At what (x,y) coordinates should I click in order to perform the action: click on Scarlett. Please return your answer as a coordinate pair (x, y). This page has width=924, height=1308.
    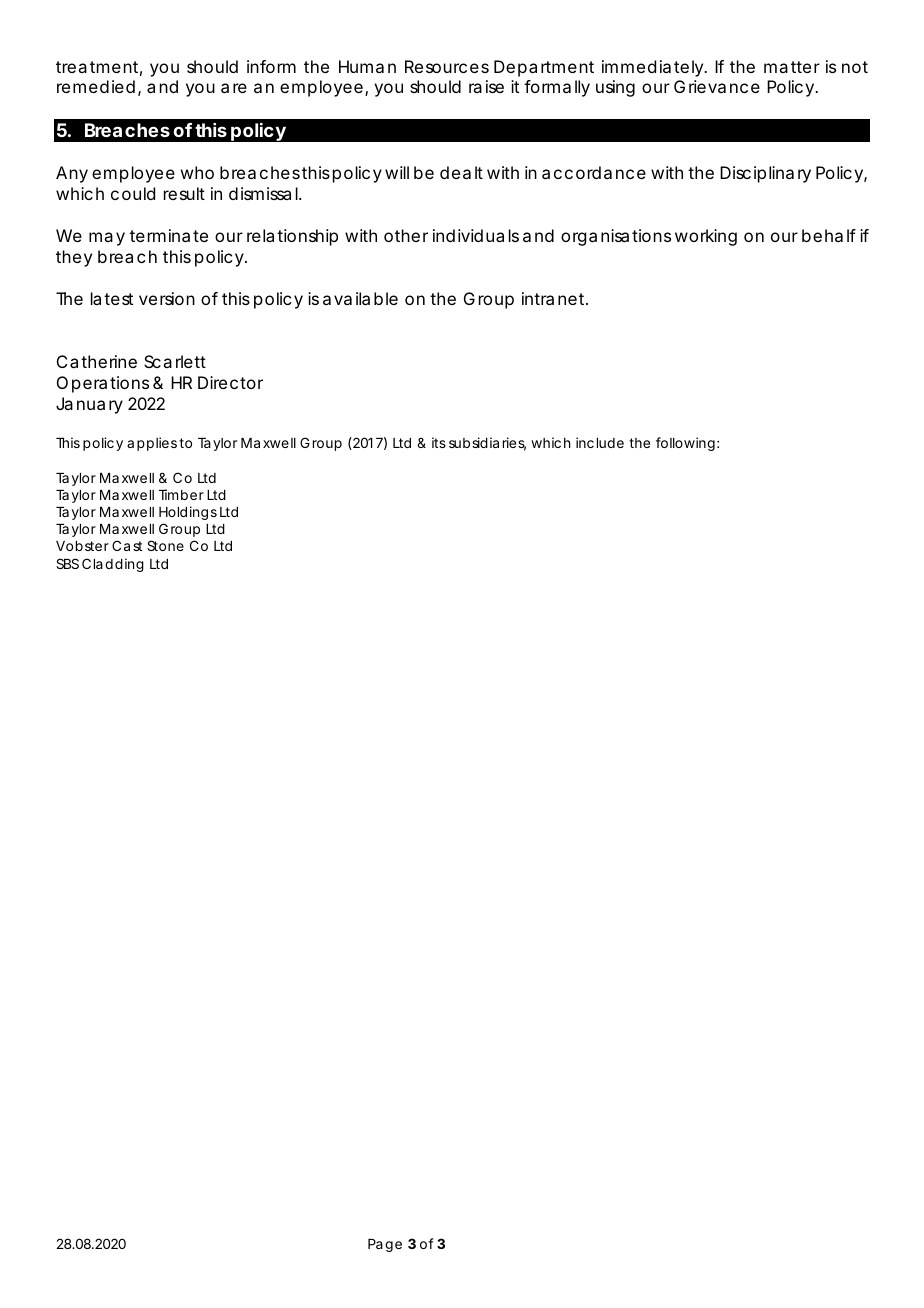
    Looking at the image, I should click on (175, 361).
